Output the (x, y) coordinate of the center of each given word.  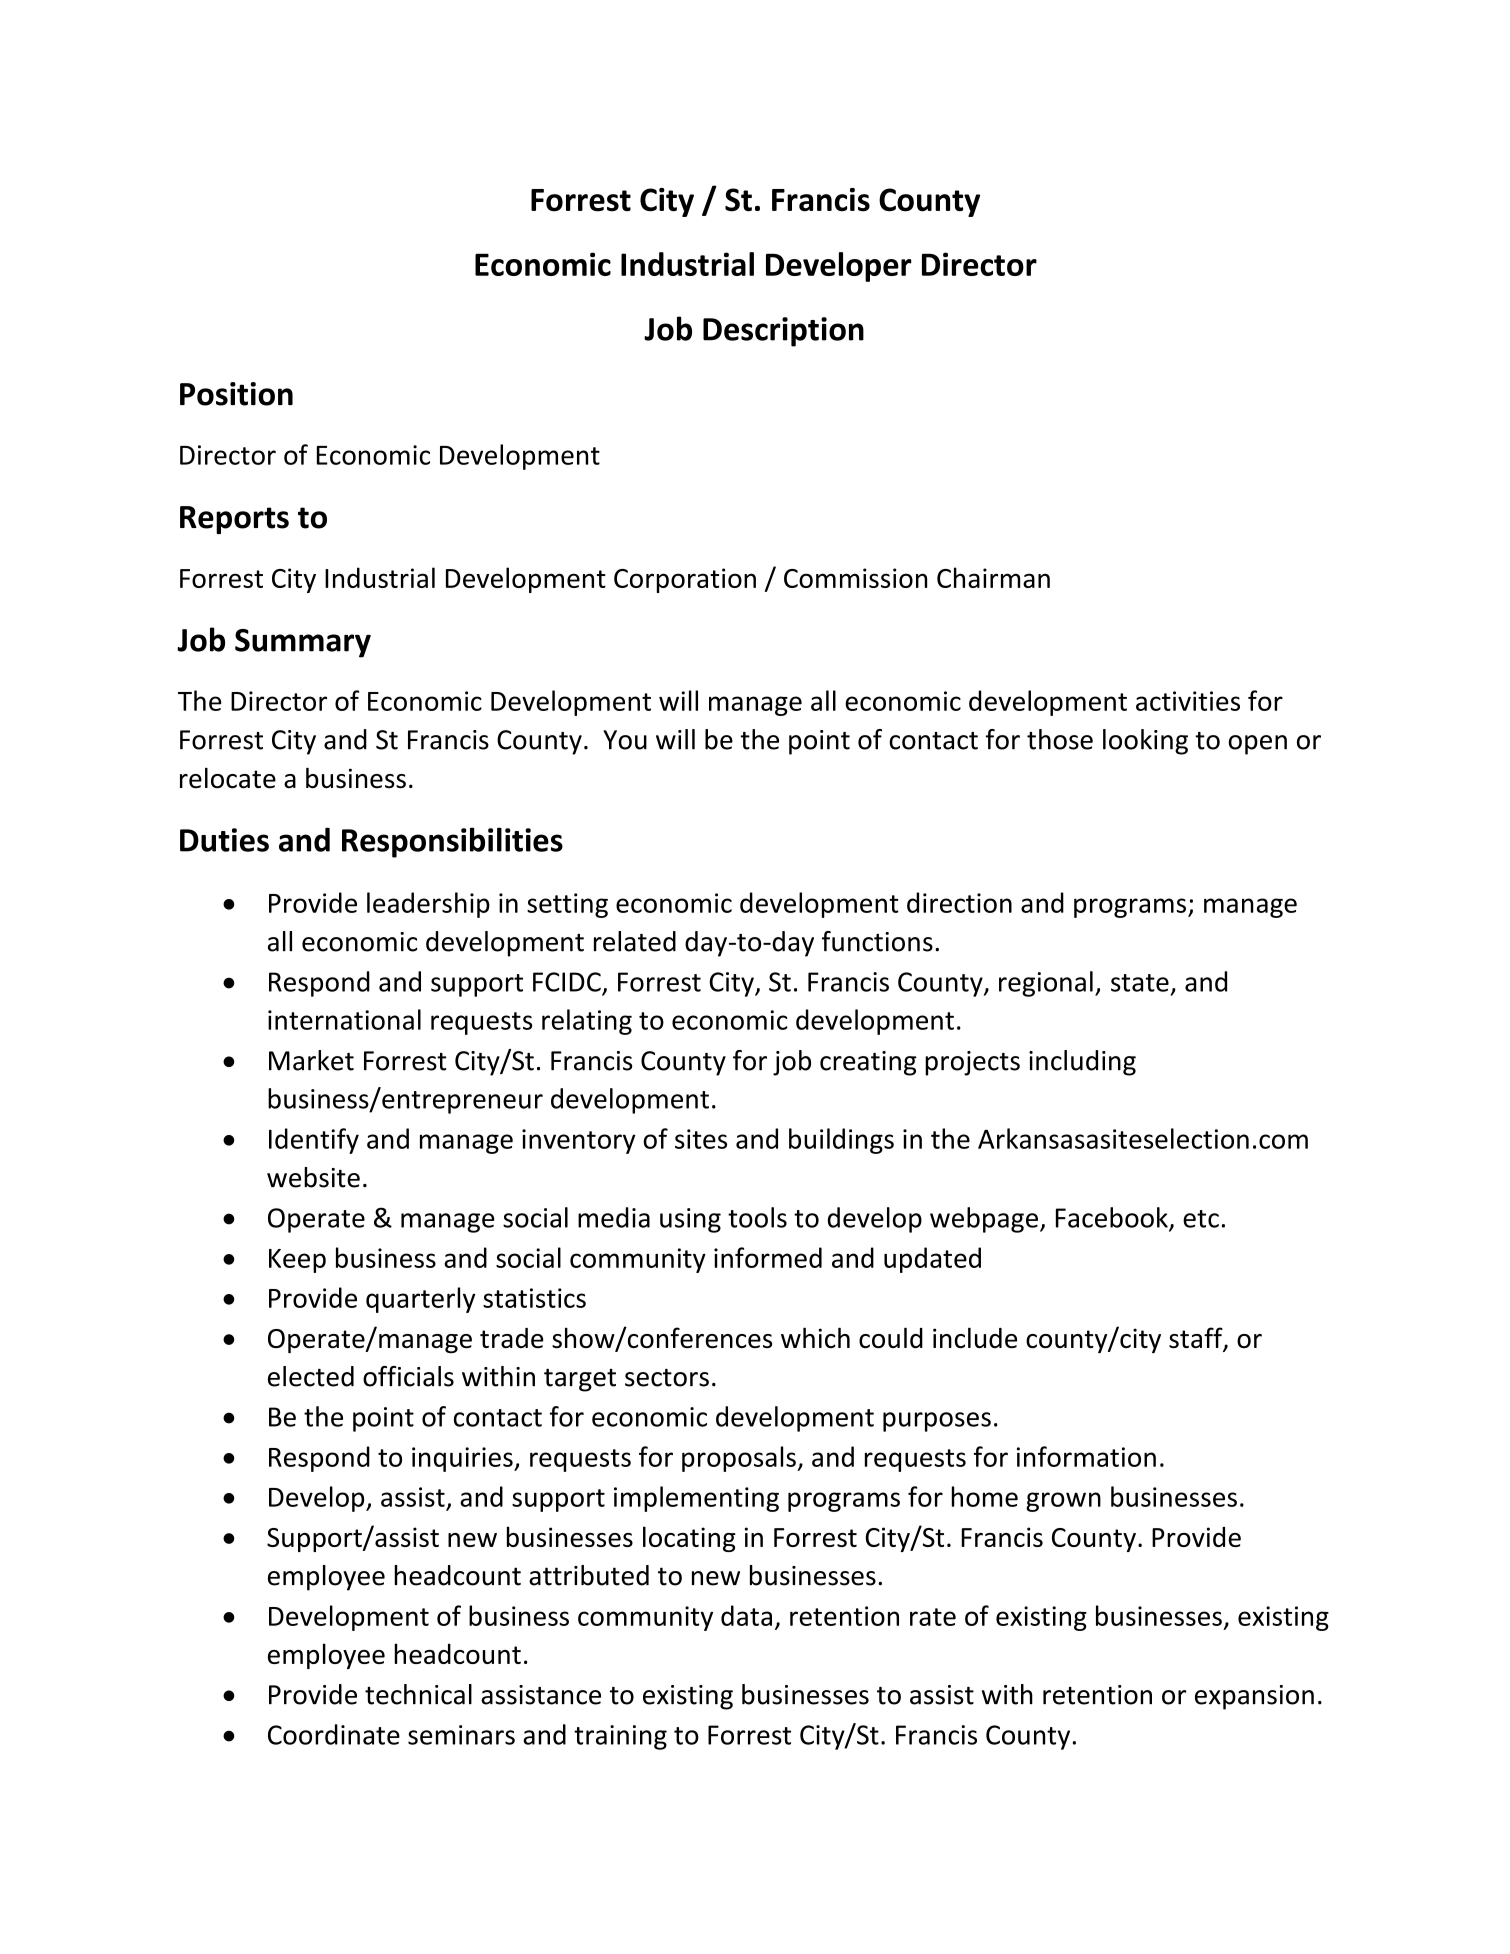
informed (768, 1257)
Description (783, 332)
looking (1145, 742)
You (625, 740)
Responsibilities (452, 842)
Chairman (993, 577)
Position (236, 394)
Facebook (1113, 1218)
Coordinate (334, 1734)
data (746, 1615)
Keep (297, 1261)
